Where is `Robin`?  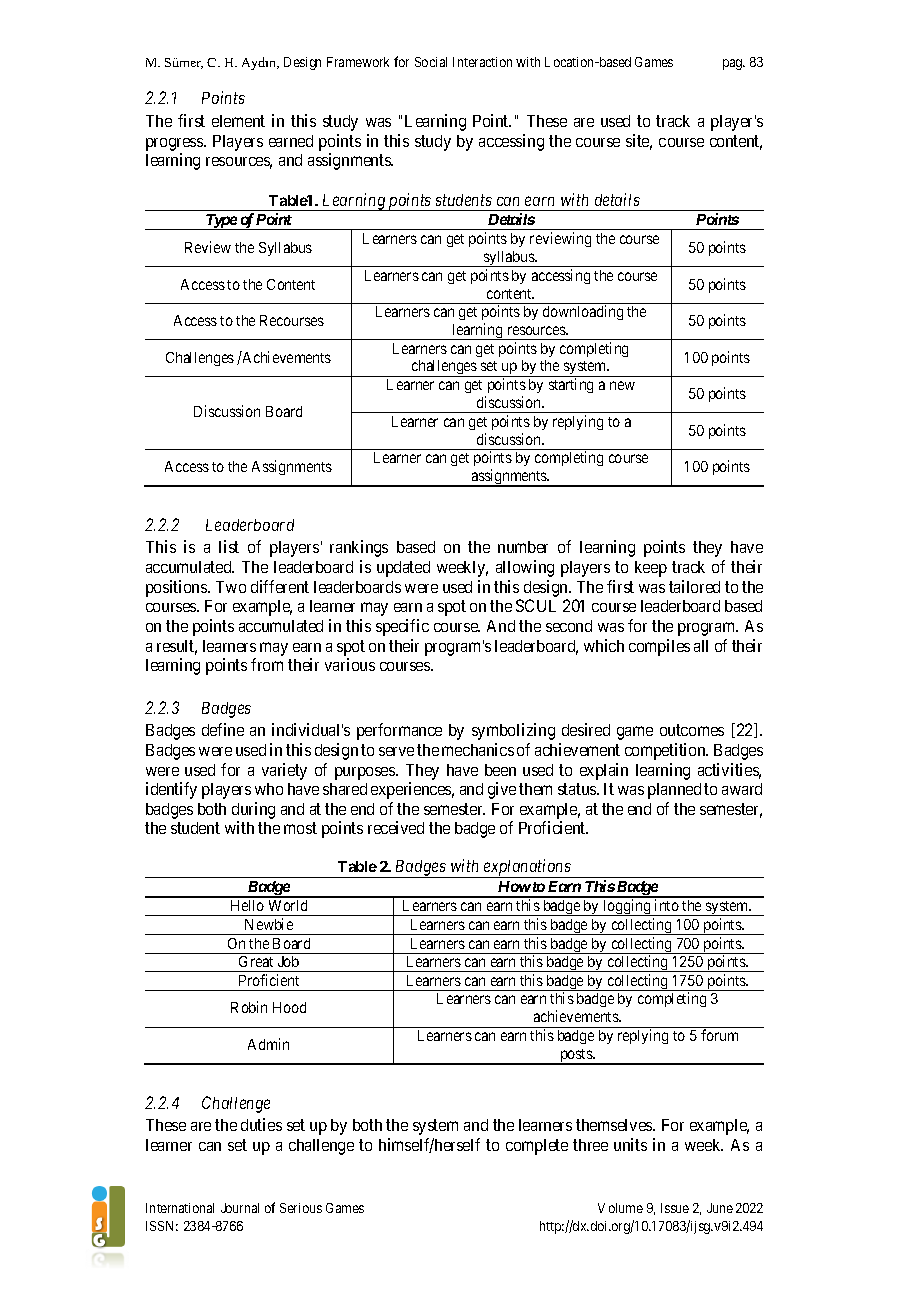
Robin is located at coordinates (249, 1007).
